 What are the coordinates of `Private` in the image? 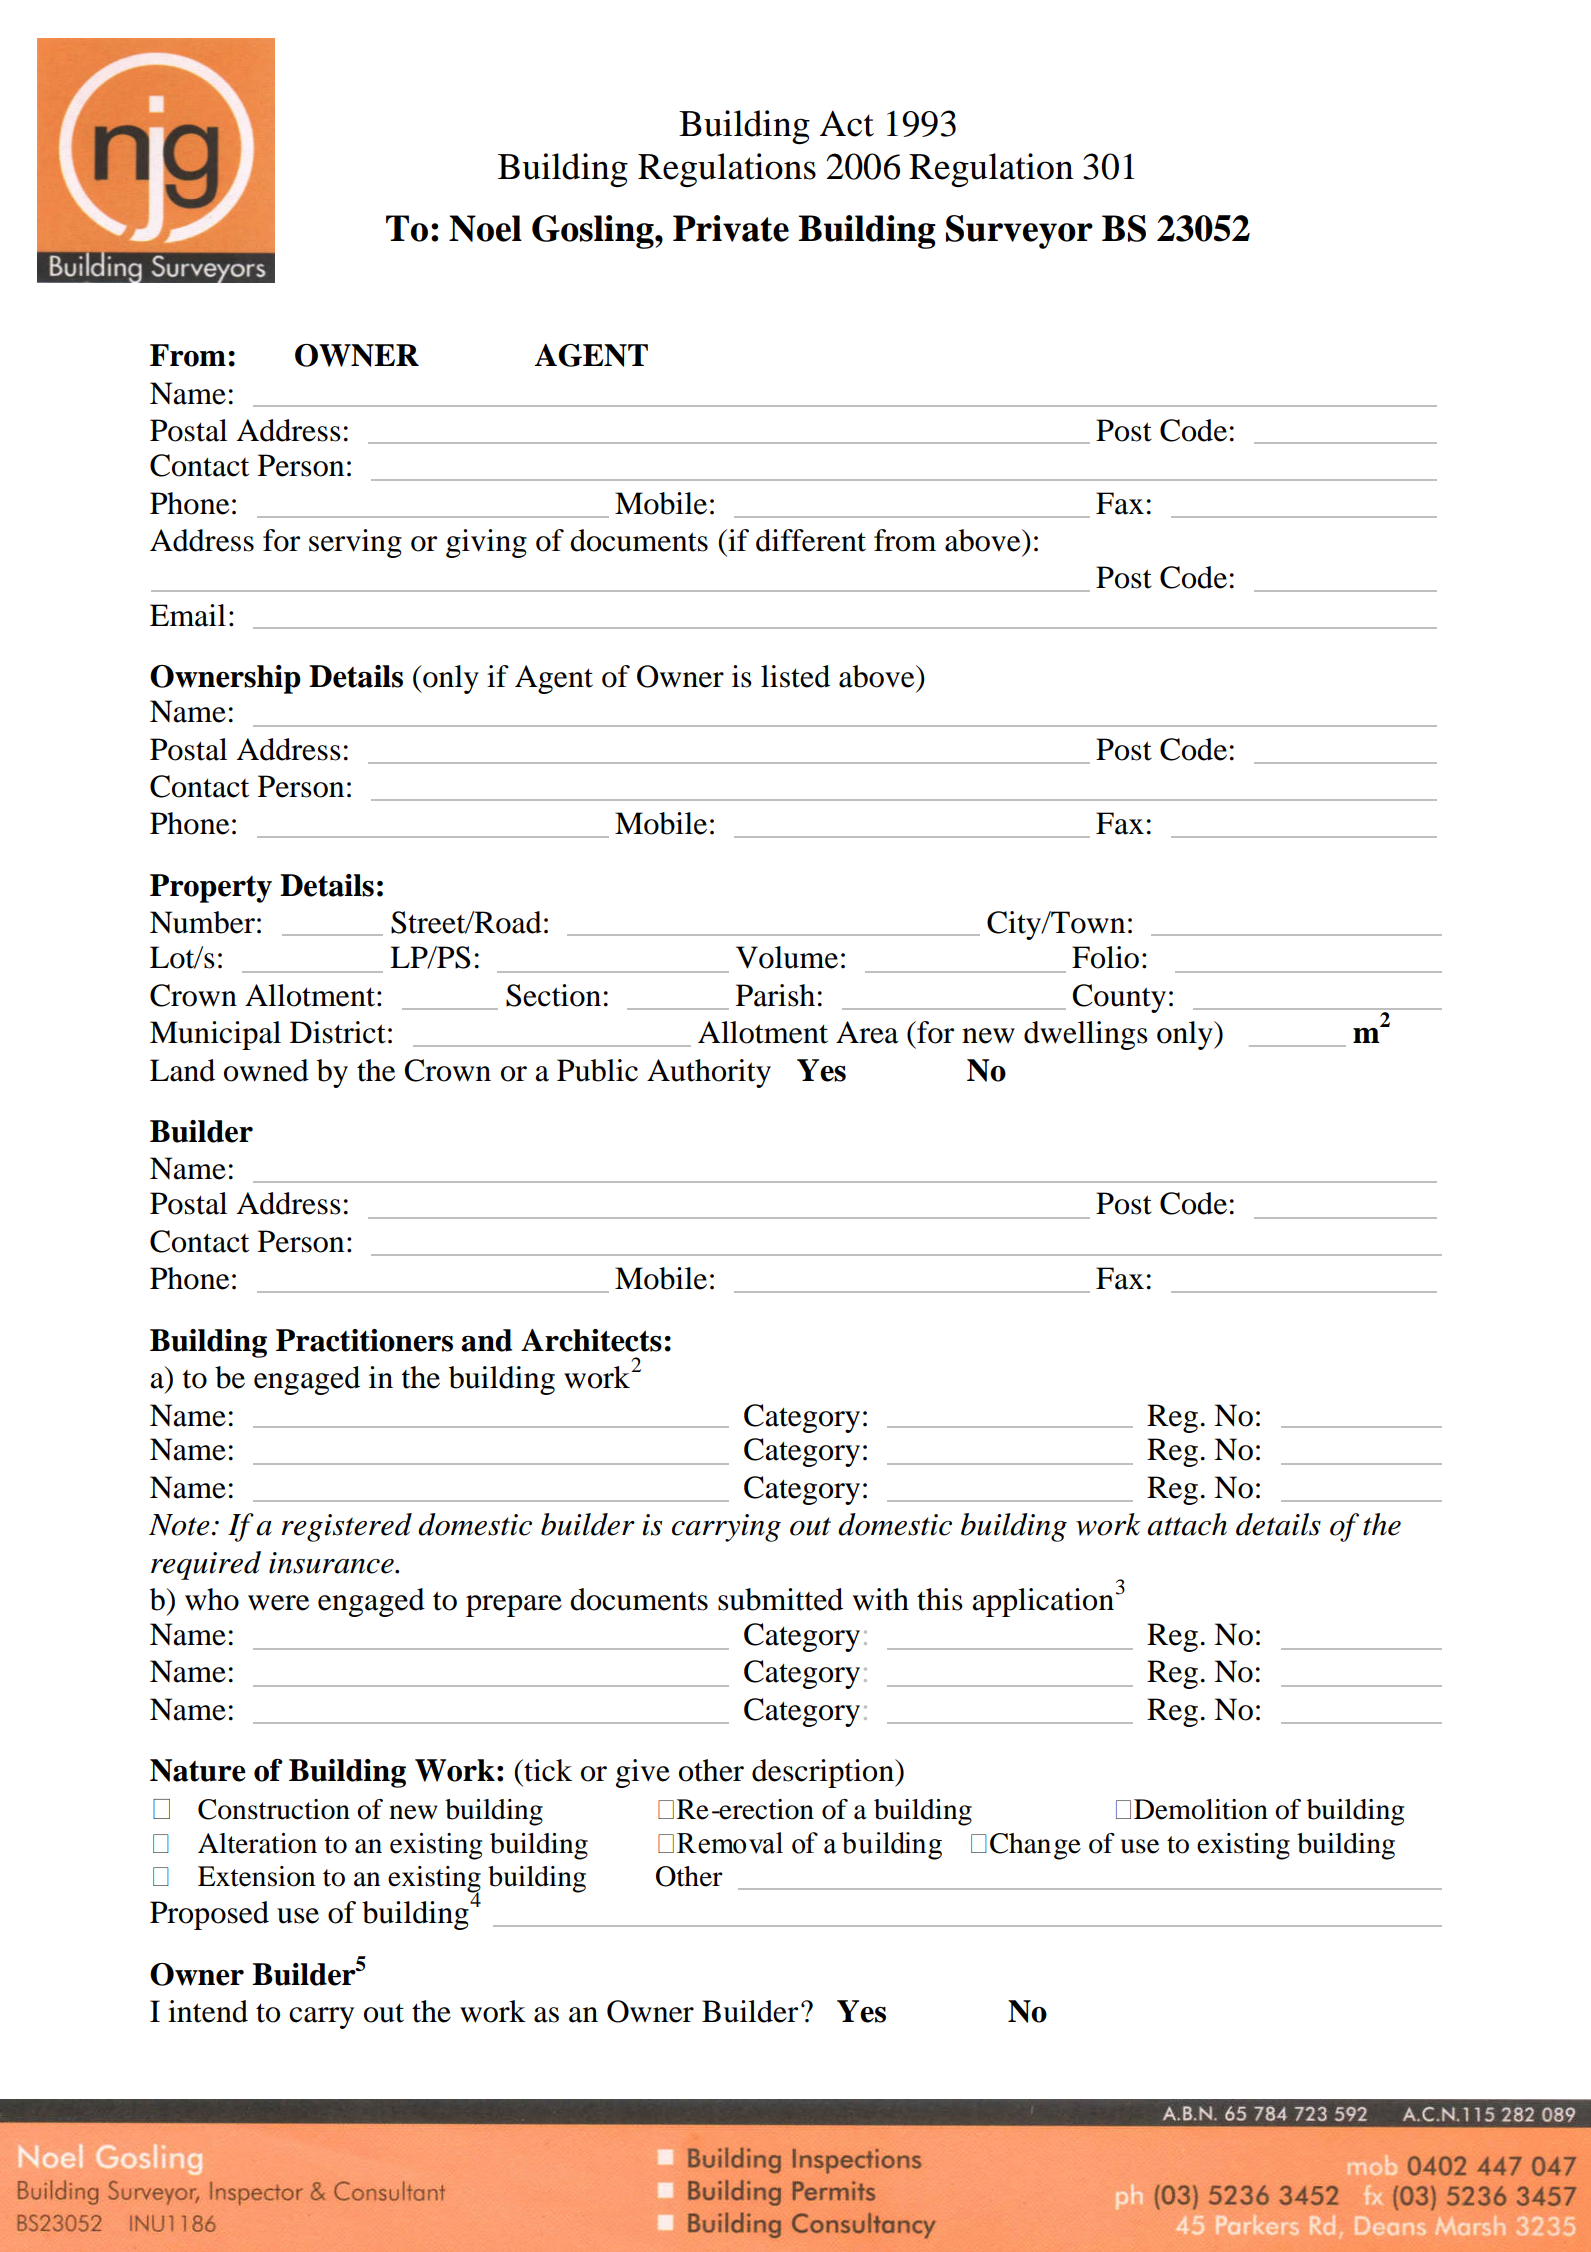 It's located at (731, 228).
